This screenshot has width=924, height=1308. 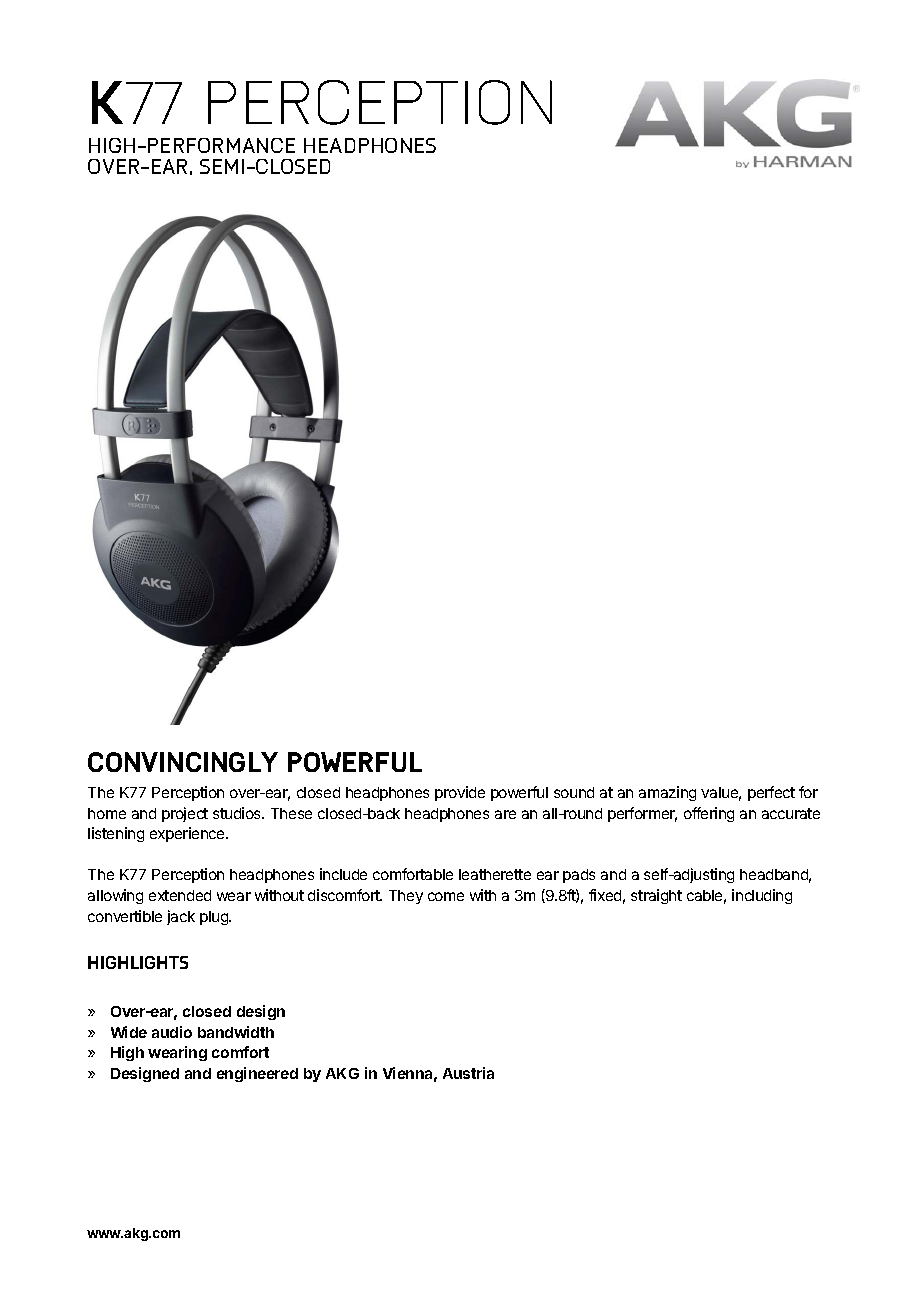 I want to click on are, so click(x=505, y=814).
